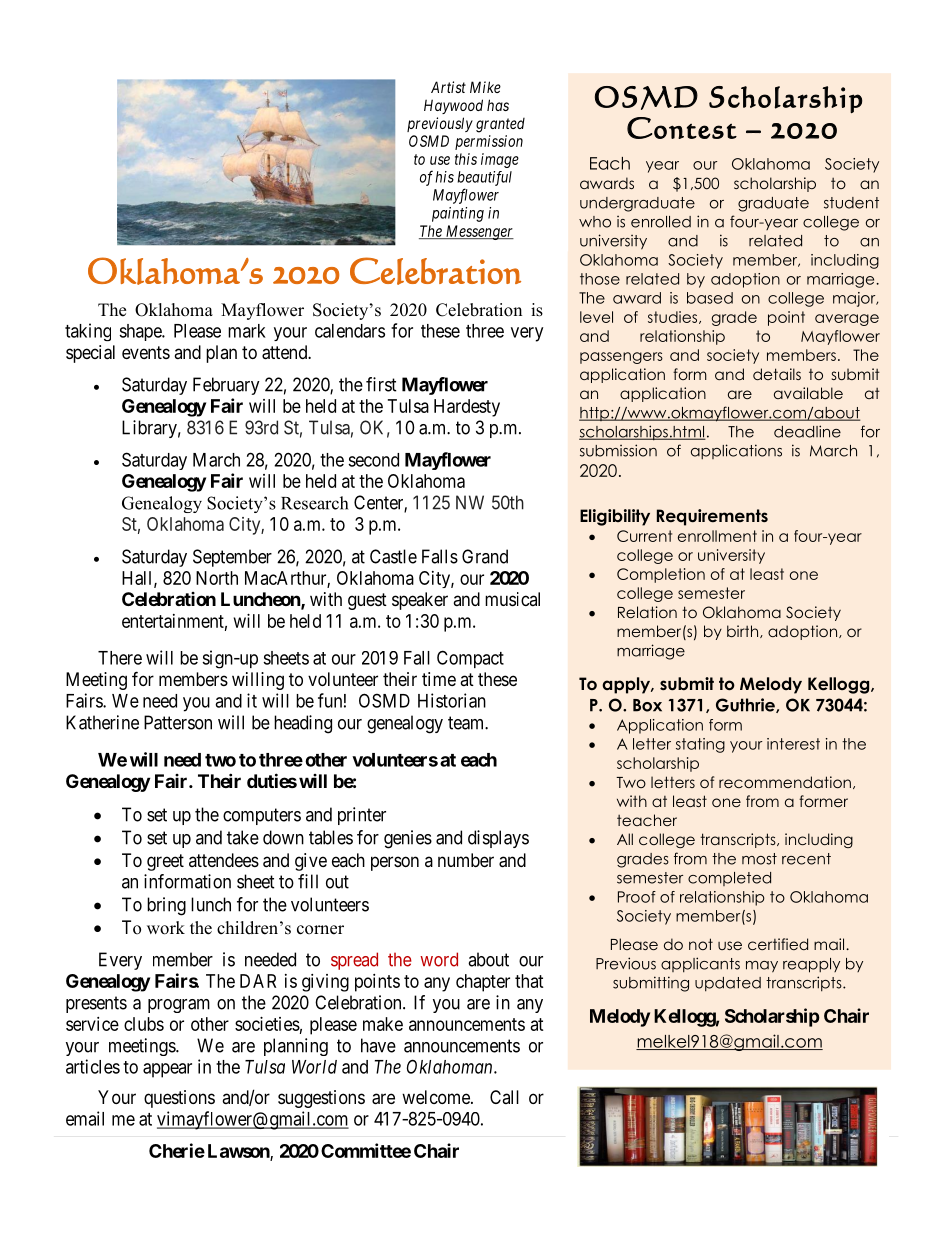 Image resolution: width=952 pixels, height=1233 pixels. Describe the element at coordinates (512, 599) in the screenshot. I see `musical` at that location.
